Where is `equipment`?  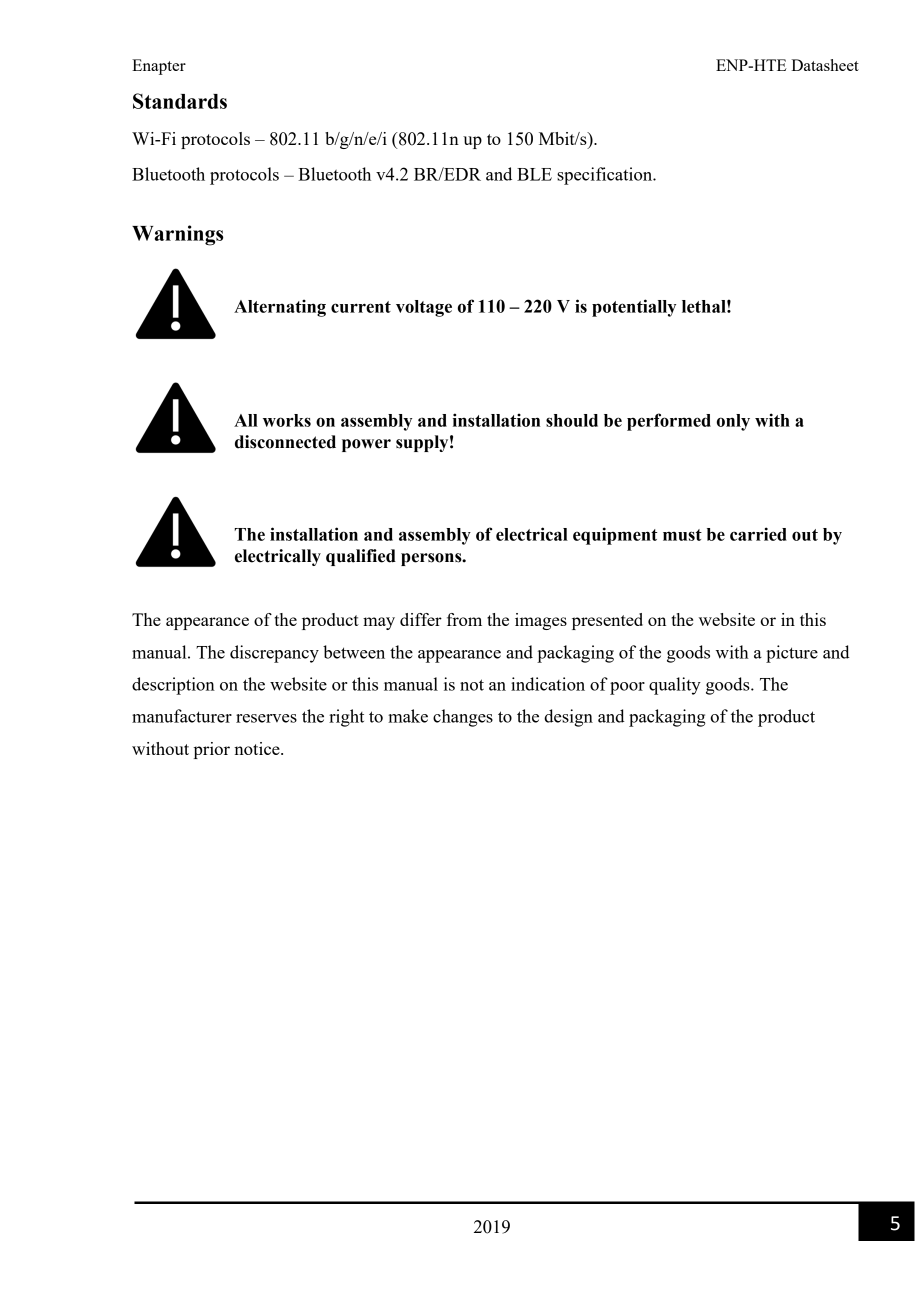 equipment is located at coordinates (615, 536).
